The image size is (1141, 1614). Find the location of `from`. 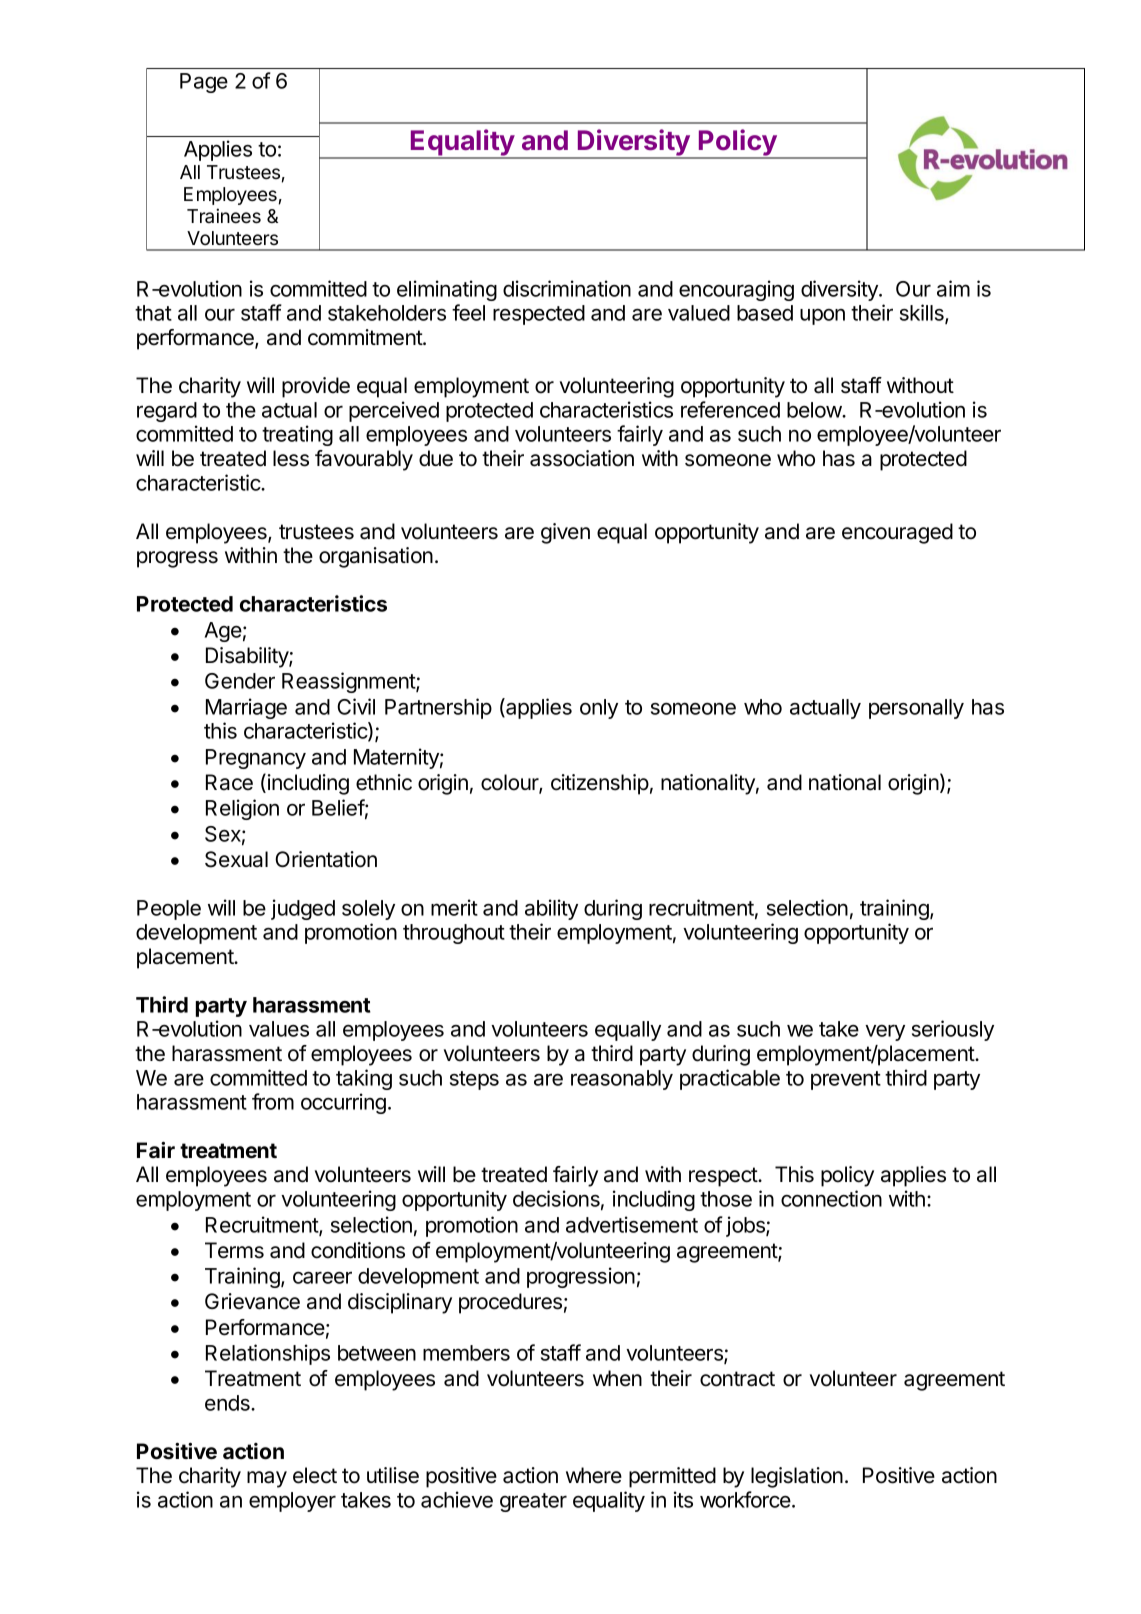

from is located at coordinates (273, 1101).
